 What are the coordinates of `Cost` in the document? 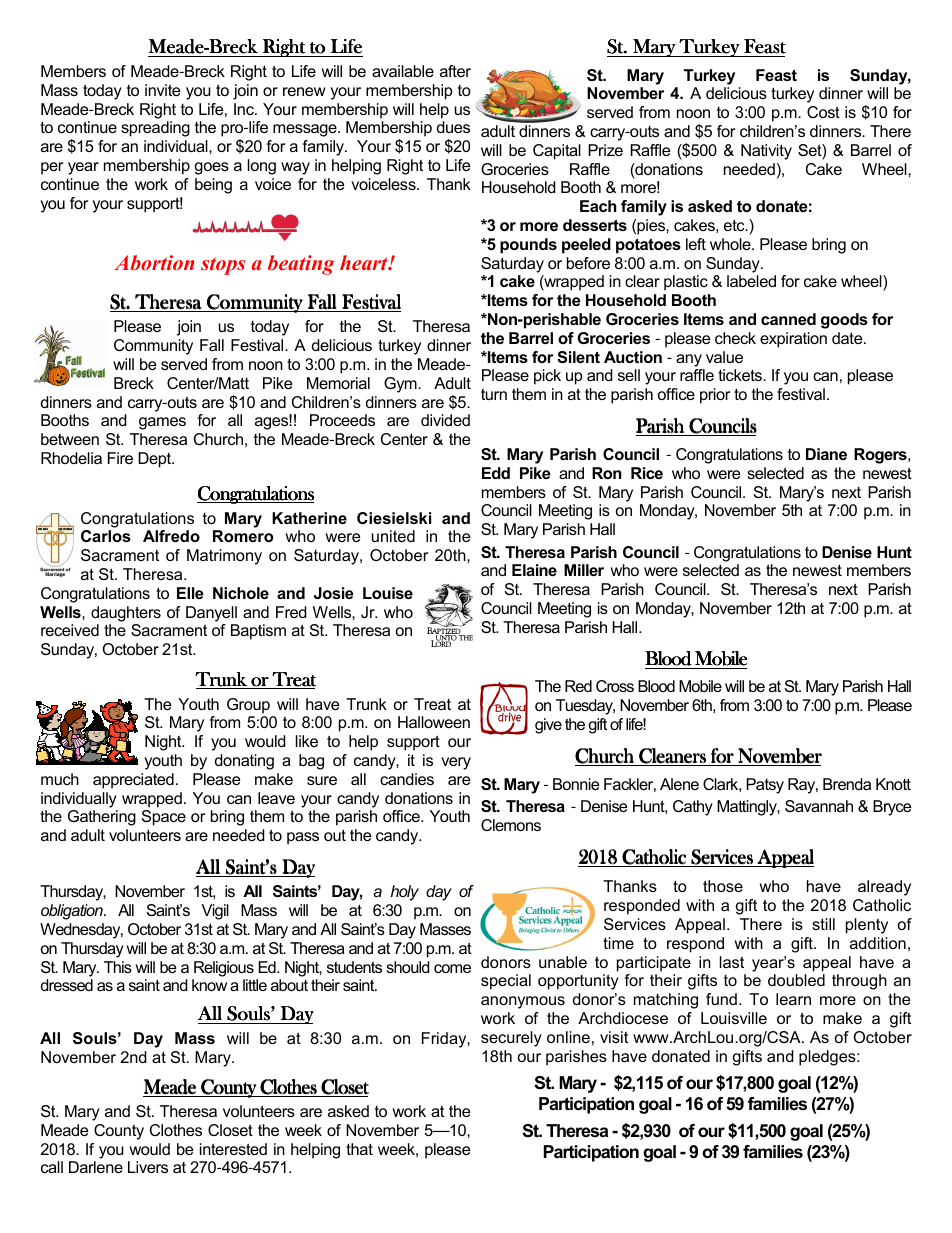 It's located at (823, 112).
